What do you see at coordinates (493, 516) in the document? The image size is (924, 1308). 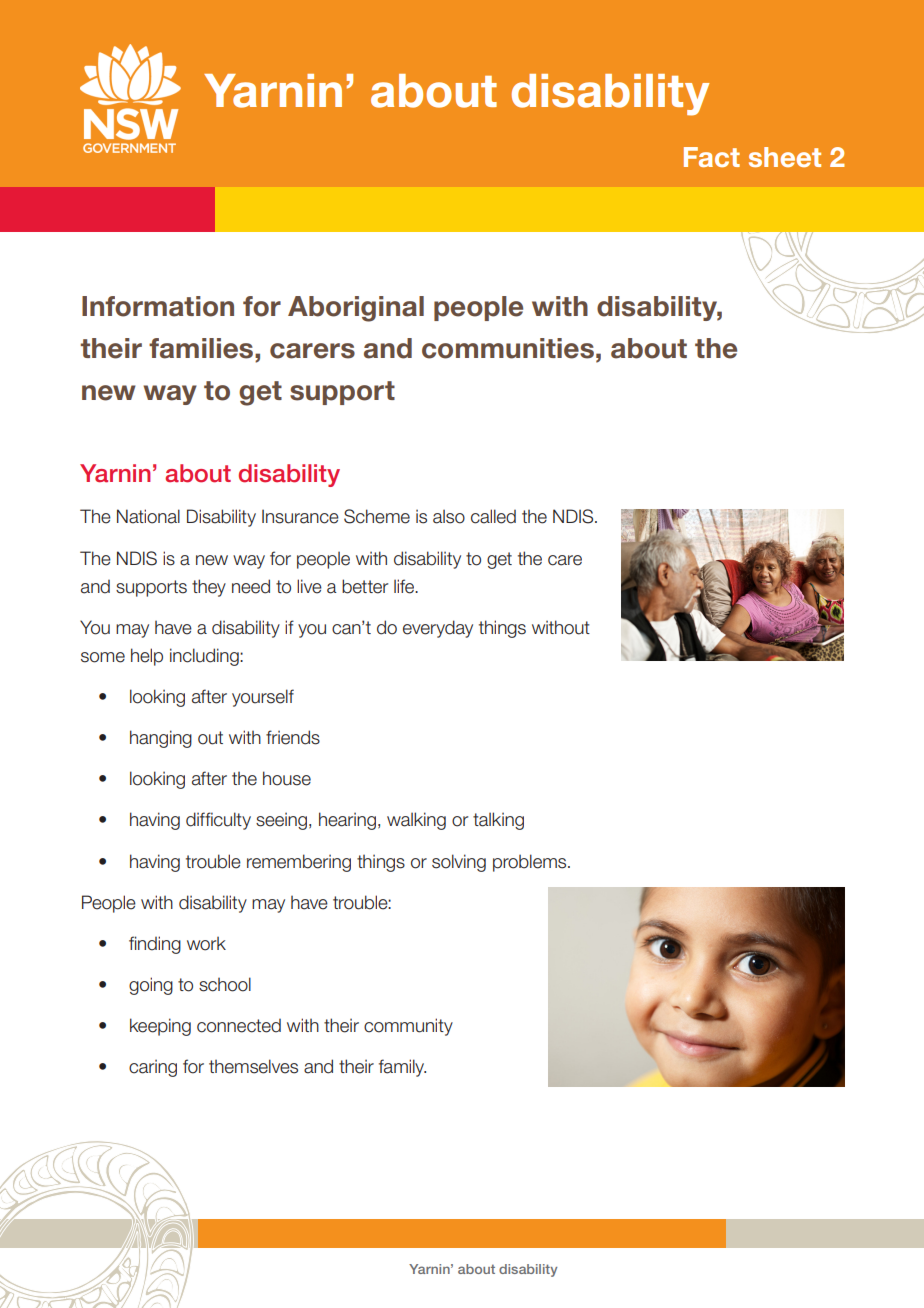 I see `called` at bounding box center [493, 516].
